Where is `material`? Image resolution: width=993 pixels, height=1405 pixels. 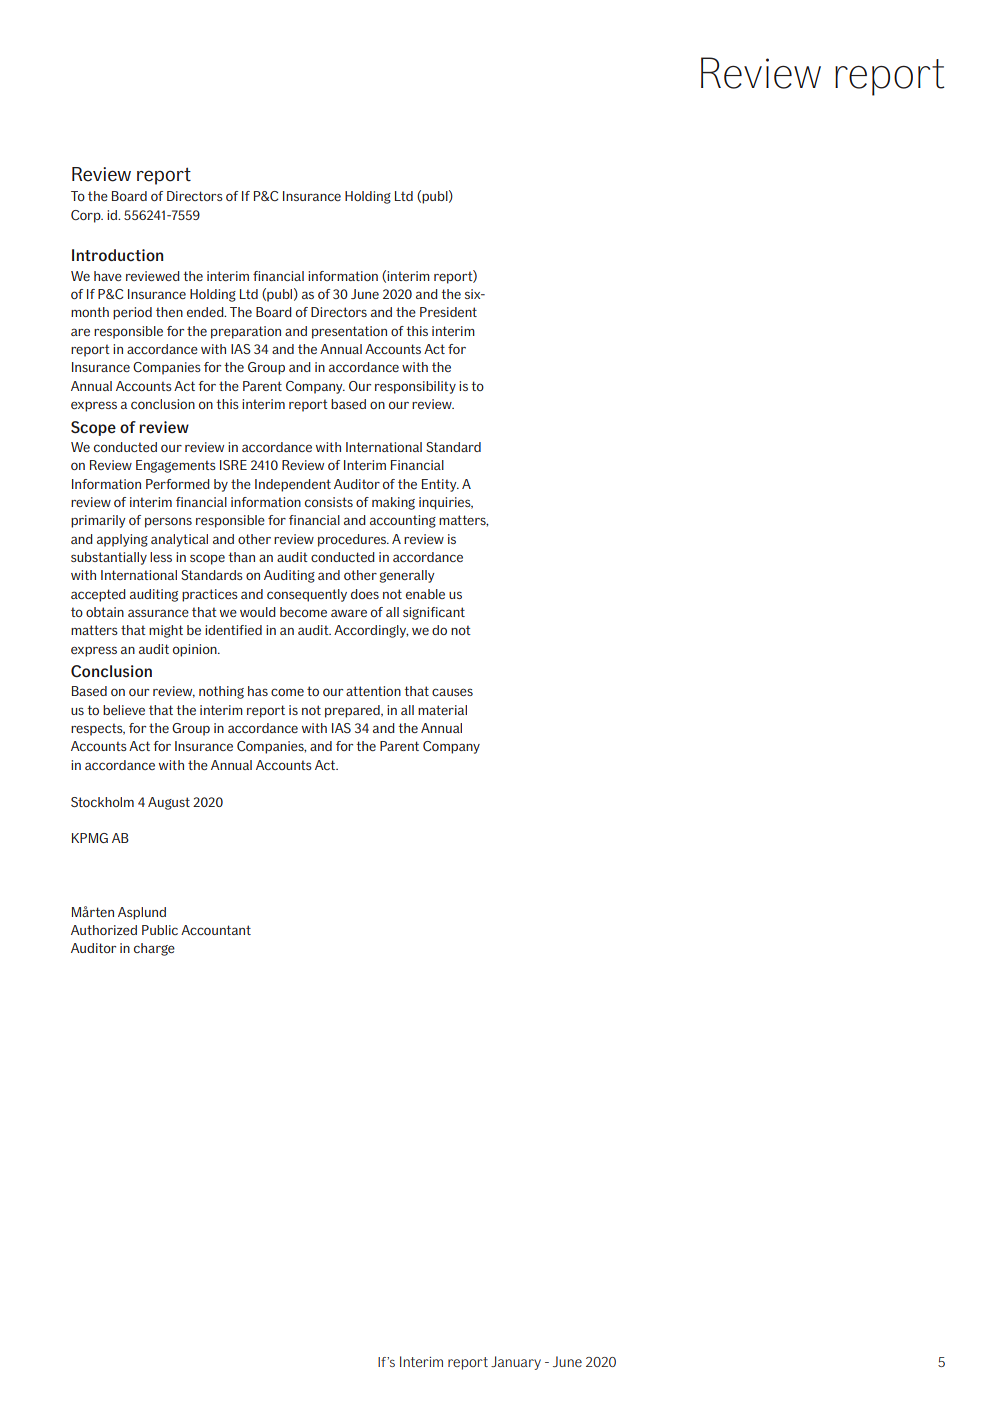
material is located at coordinates (442, 710).
